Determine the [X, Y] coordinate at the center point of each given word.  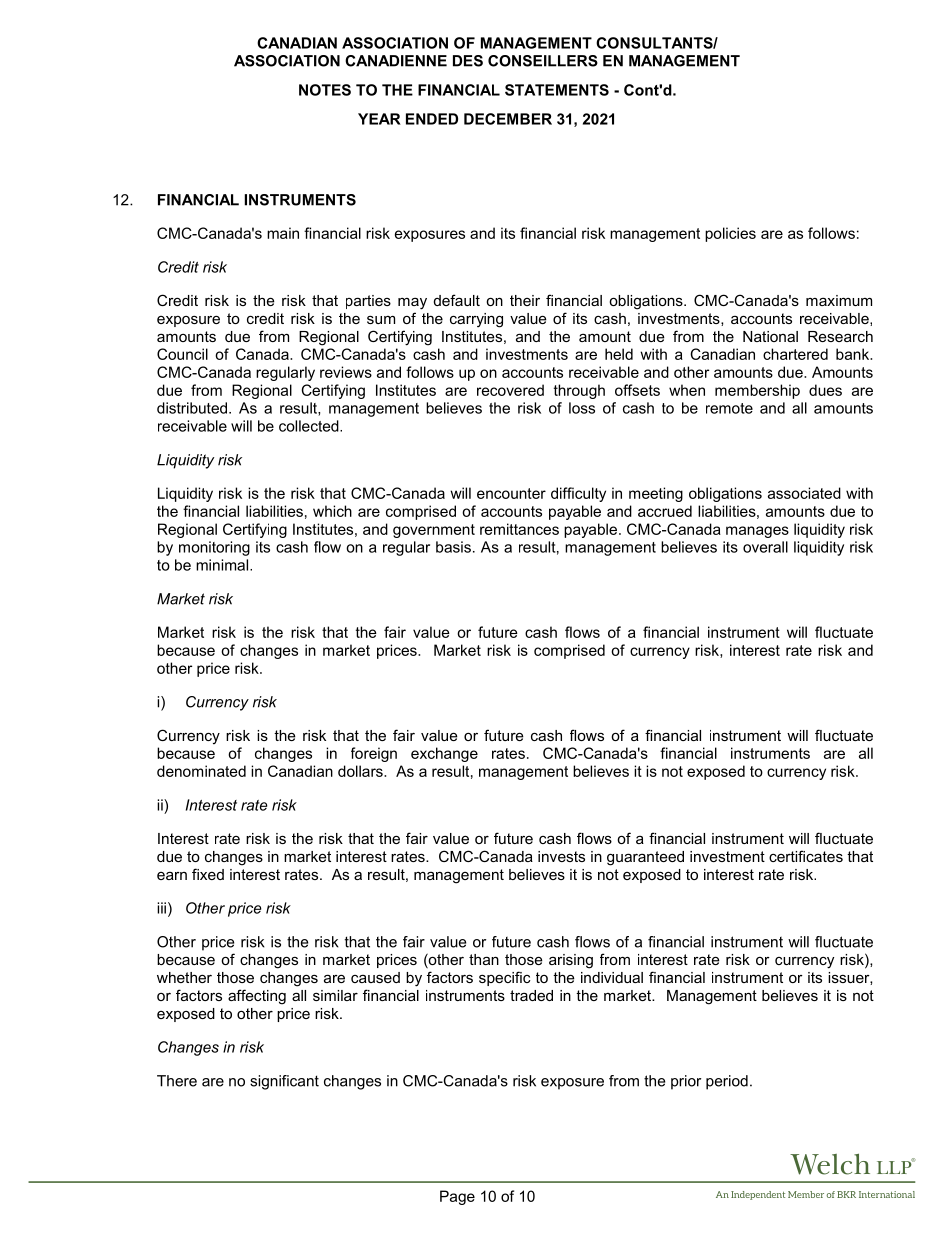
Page [457, 1197]
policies [730, 234]
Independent [758, 1195]
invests [561, 856]
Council [182, 354]
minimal [223, 565]
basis [453, 547]
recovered [510, 390]
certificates [806, 856]
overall [765, 547]
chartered [795, 354]
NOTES [325, 90]
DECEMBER [508, 119]
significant [284, 1082]
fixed [208, 874]
